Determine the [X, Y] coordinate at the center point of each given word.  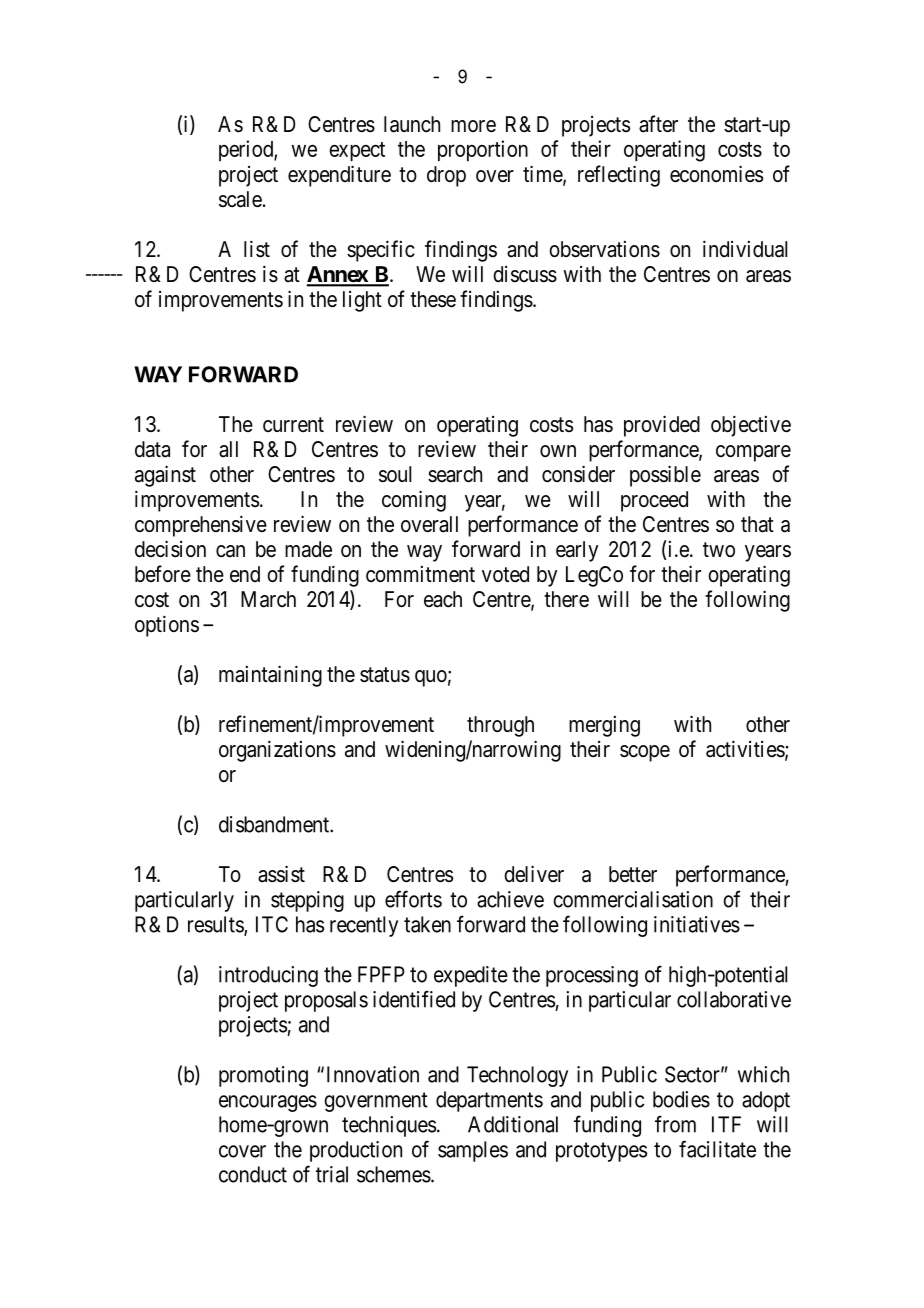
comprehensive [201, 526]
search [455, 474]
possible [665, 476]
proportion [483, 150]
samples [473, 1151]
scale [240, 199]
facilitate [717, 1149]
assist [281, 874]
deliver [534, 874]
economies [716, 174]
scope [645, 753]
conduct [253, 1174]
